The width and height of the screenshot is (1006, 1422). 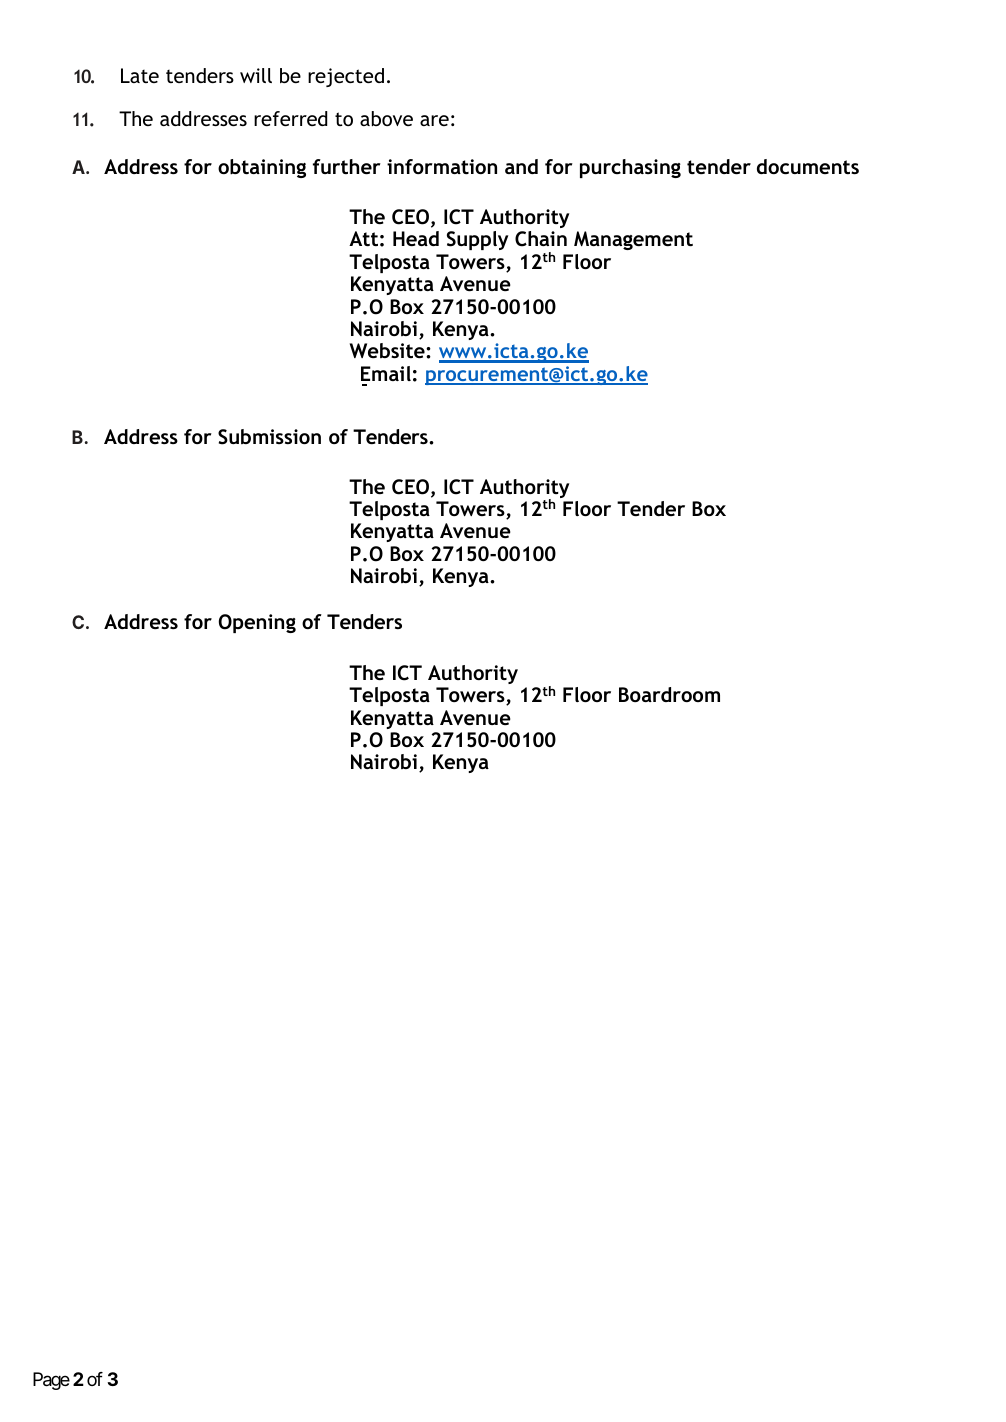 I want to click on purchasing, so click(x=630, y=168).
